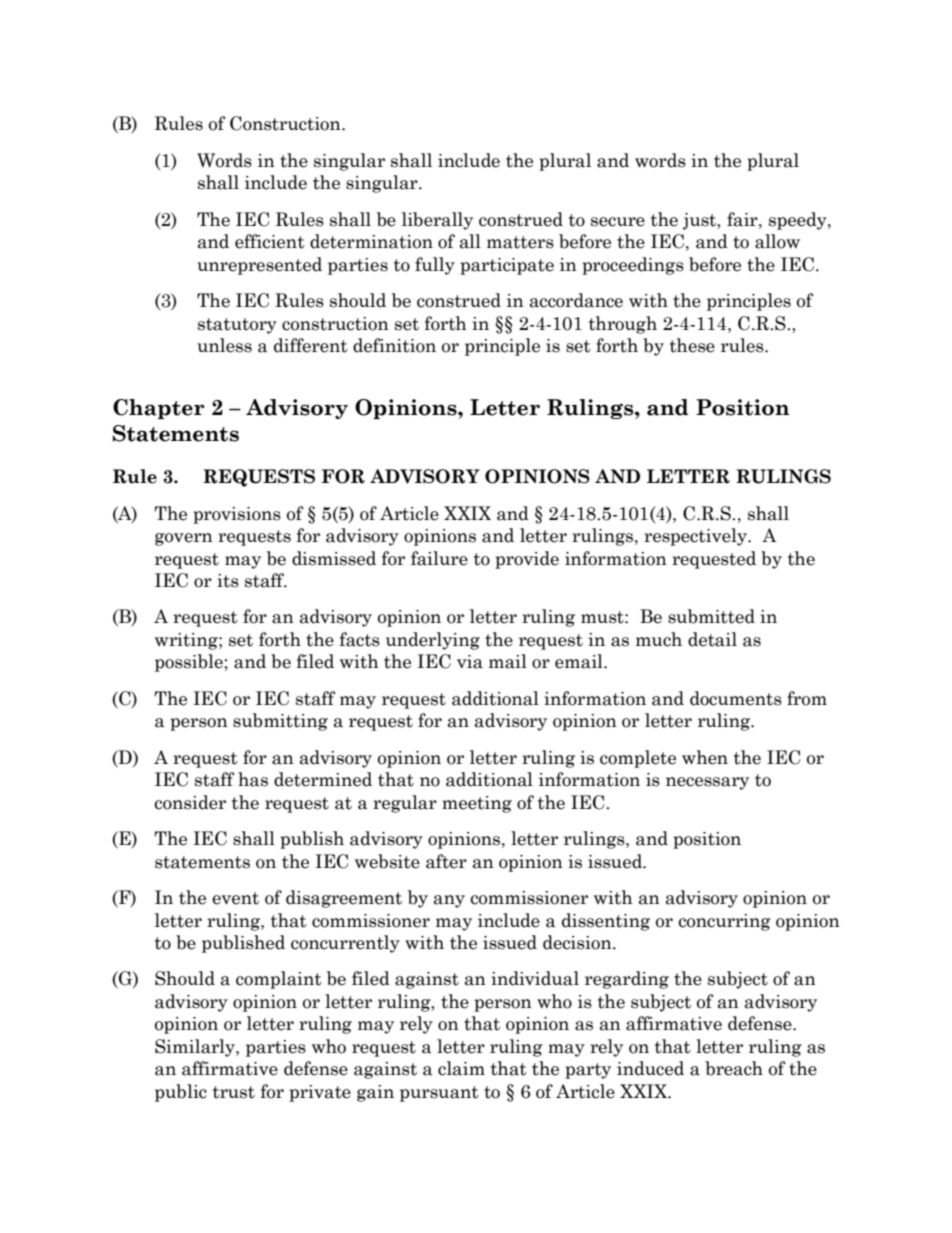 Image resolution: width=952 pixels, height=1233 pixels. What do you see at coordinates (712, 639) in the image?
I see `detail` at bounding box center [712, 639].
